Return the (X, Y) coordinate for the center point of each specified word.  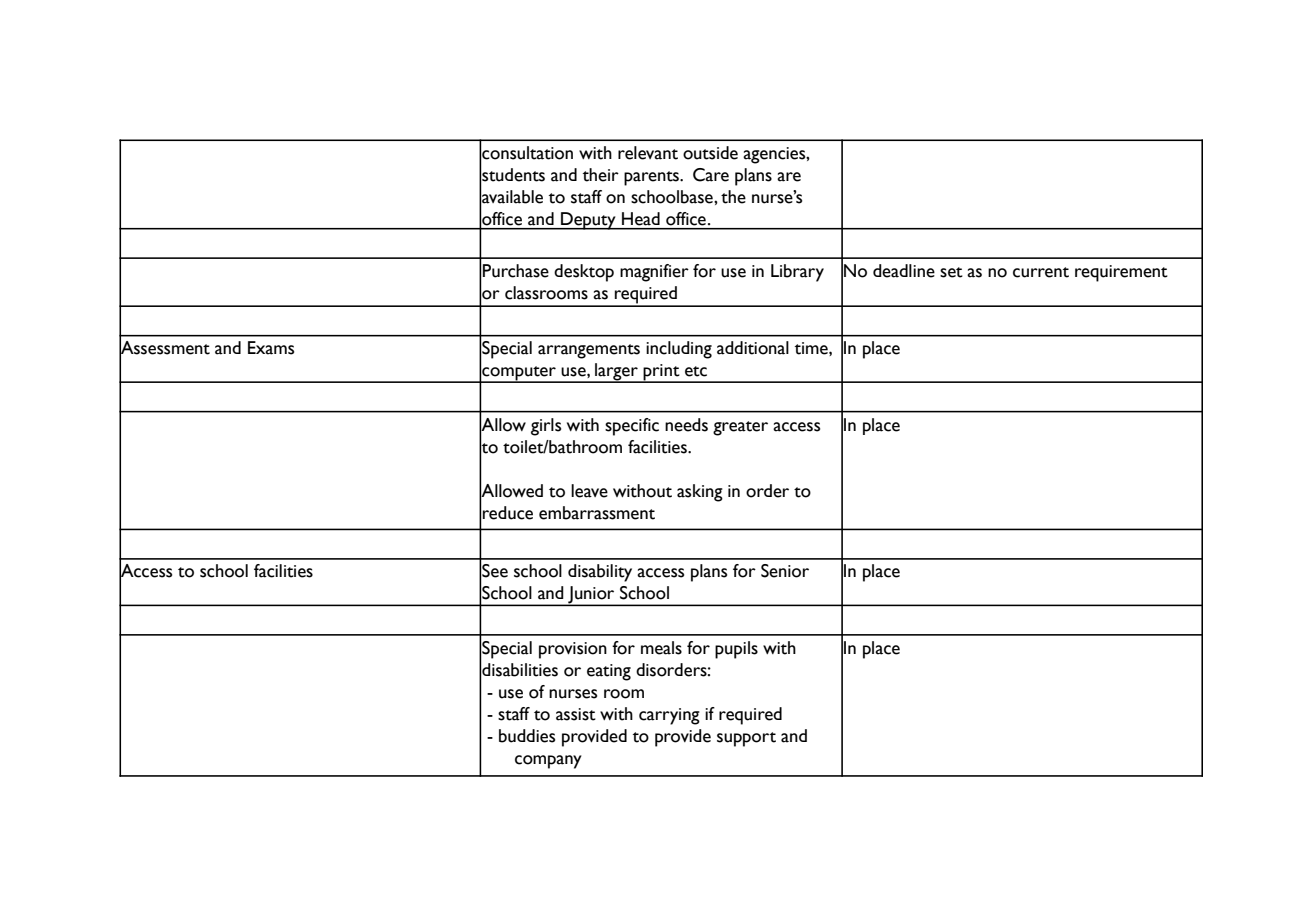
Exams (271, 348)
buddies (527, 736)
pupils (736, 650)
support (746, 739)
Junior (591, 596)
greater (740, 428)
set (951, 272)
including (679, 350)
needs (686, 425)
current (1041, 272)
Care (711, 175)
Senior (785, 571)
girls (546, 427)
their (601, 175)
